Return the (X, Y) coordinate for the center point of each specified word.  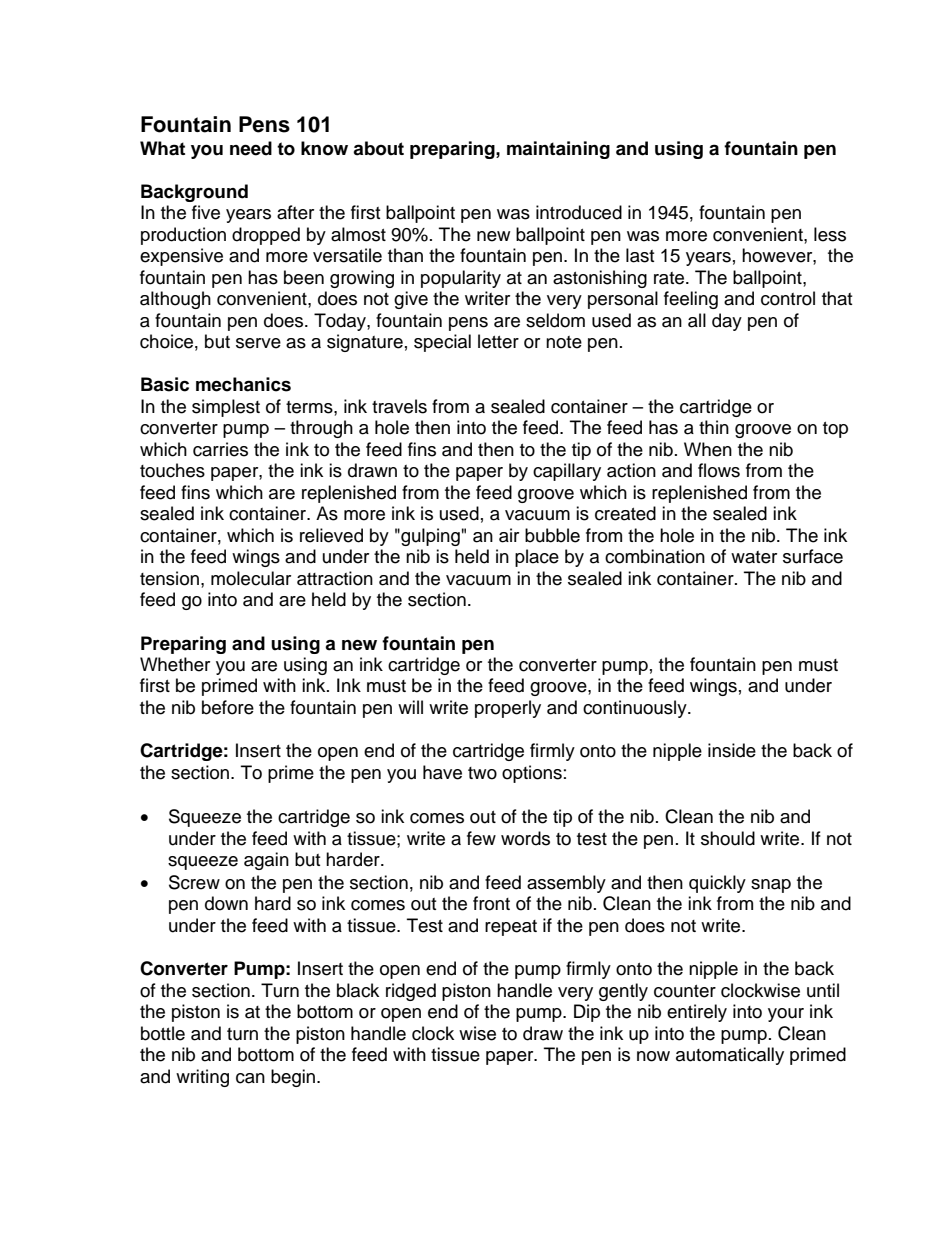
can (250, 1078)
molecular (251, 578)
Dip (587, 1013)
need (251, 148)
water (754, 557)
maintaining (558, 150)
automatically (730, 1056)
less (830, 234)
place (537, 558)
